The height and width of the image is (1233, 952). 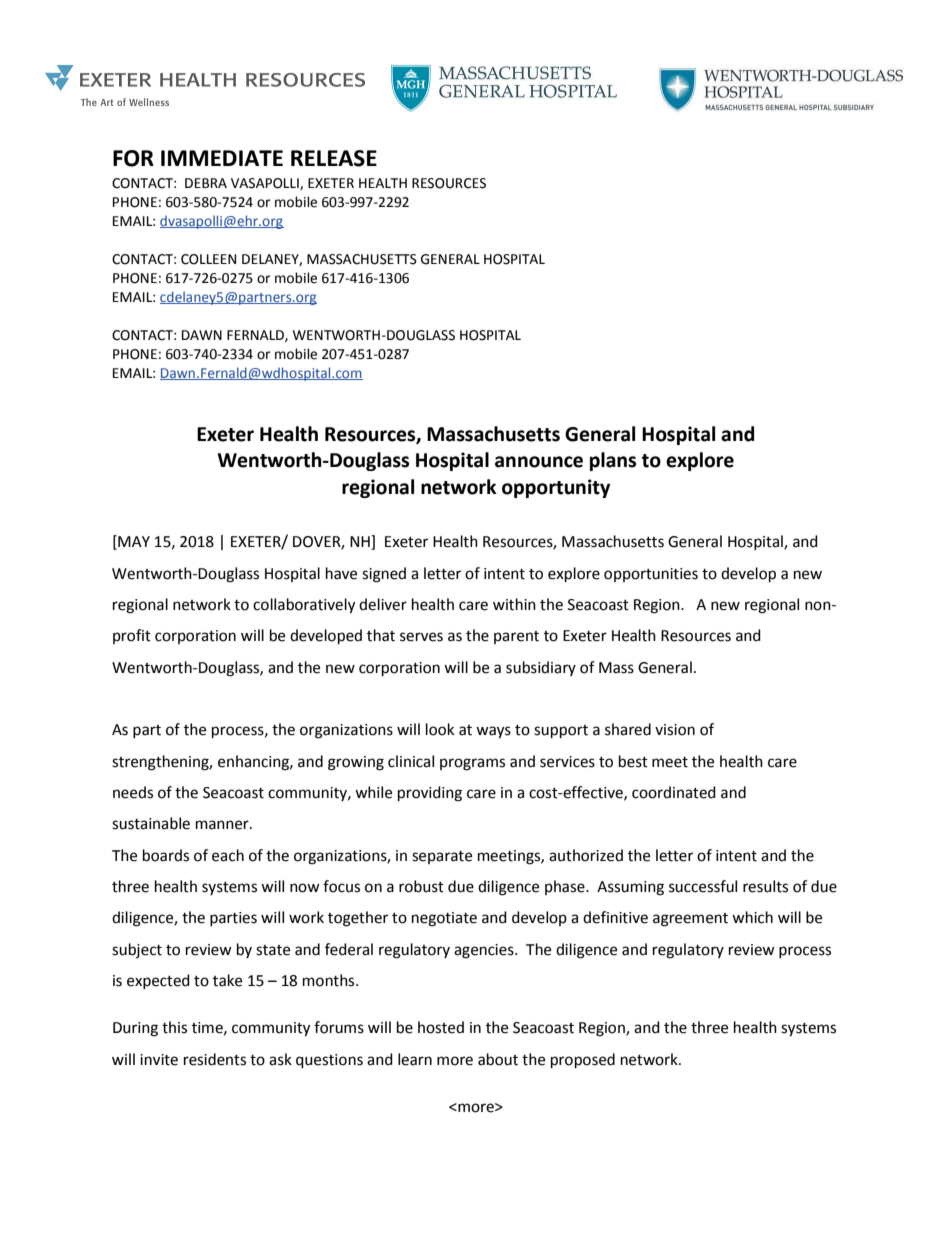 I want to click on needs, so click(x=133, y=792).
